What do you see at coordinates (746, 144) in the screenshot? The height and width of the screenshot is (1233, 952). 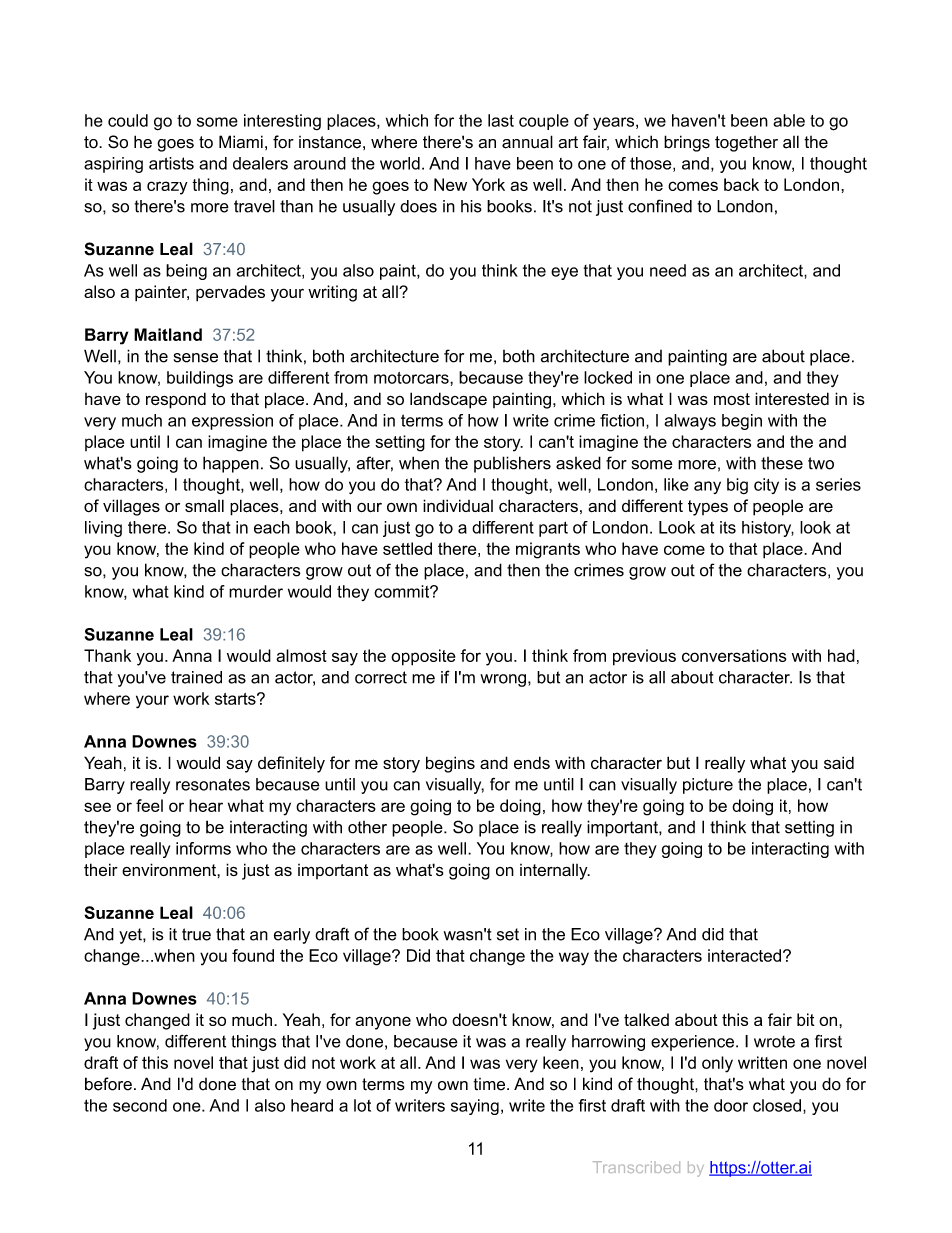 I see `together` at bounding box center [746, 144].
